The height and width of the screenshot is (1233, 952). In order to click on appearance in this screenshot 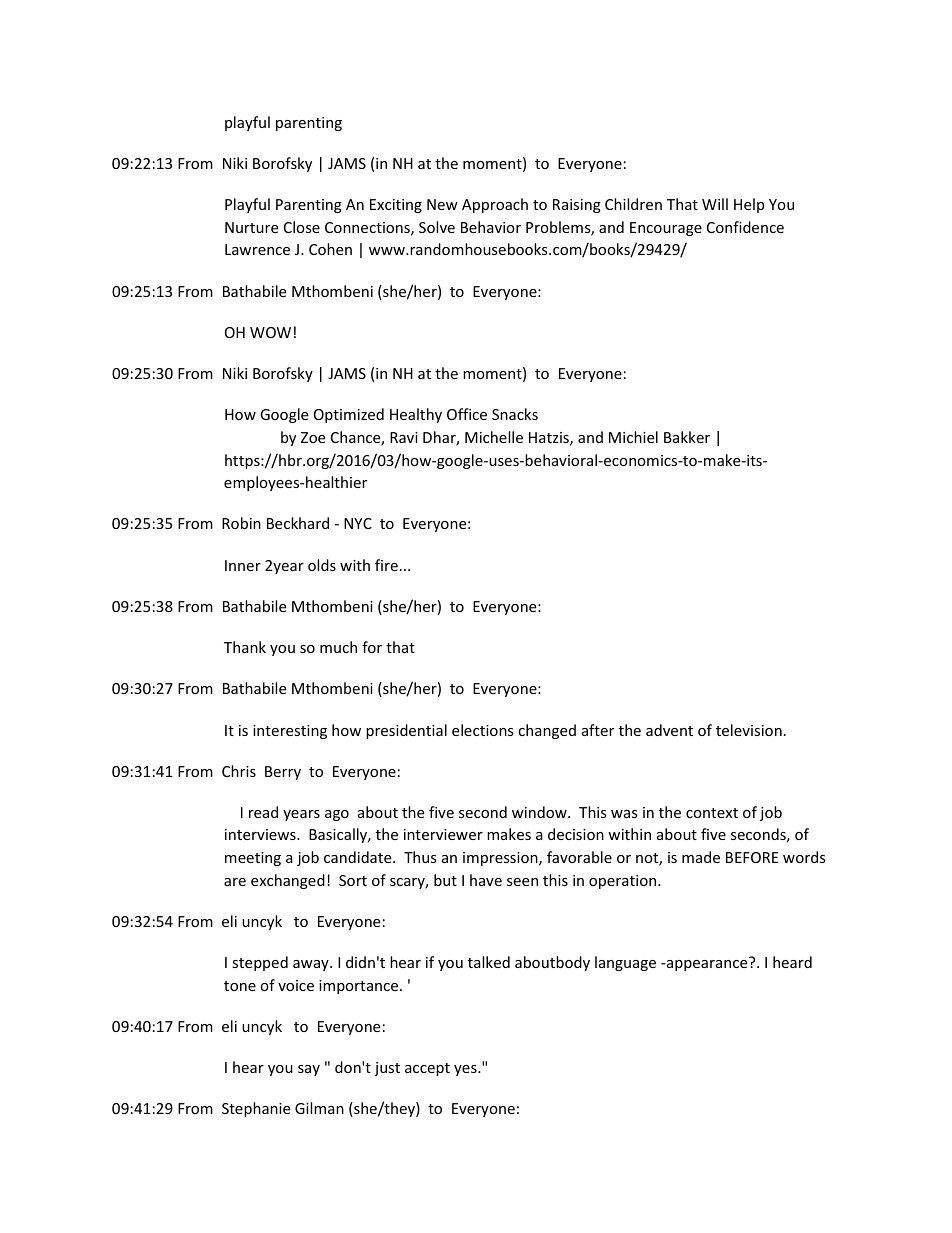, I will do `click(705, 965)`.
